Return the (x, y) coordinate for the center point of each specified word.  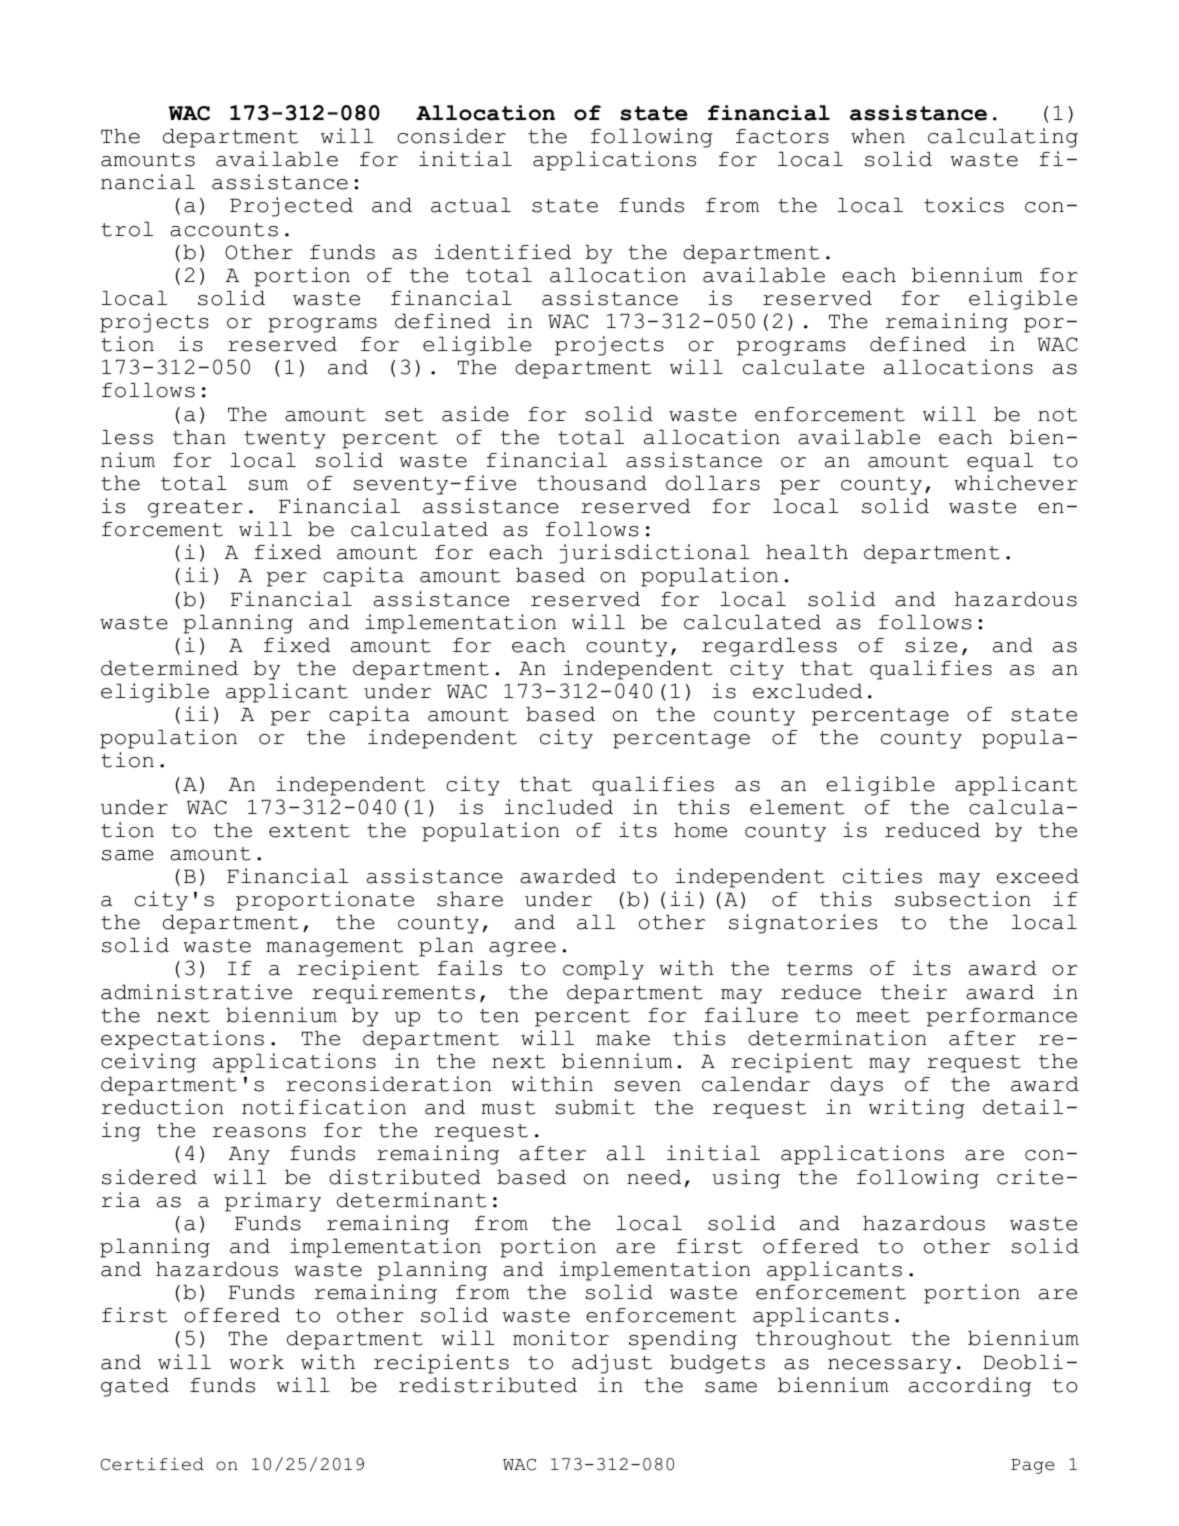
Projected (291, 207)
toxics (964, 205)
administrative (196, 992)
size (931, 645)
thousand (592, 483)
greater (195, 509)
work (256, 1362)
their (914, 992)
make (623, 1038)
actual (471, 205)
